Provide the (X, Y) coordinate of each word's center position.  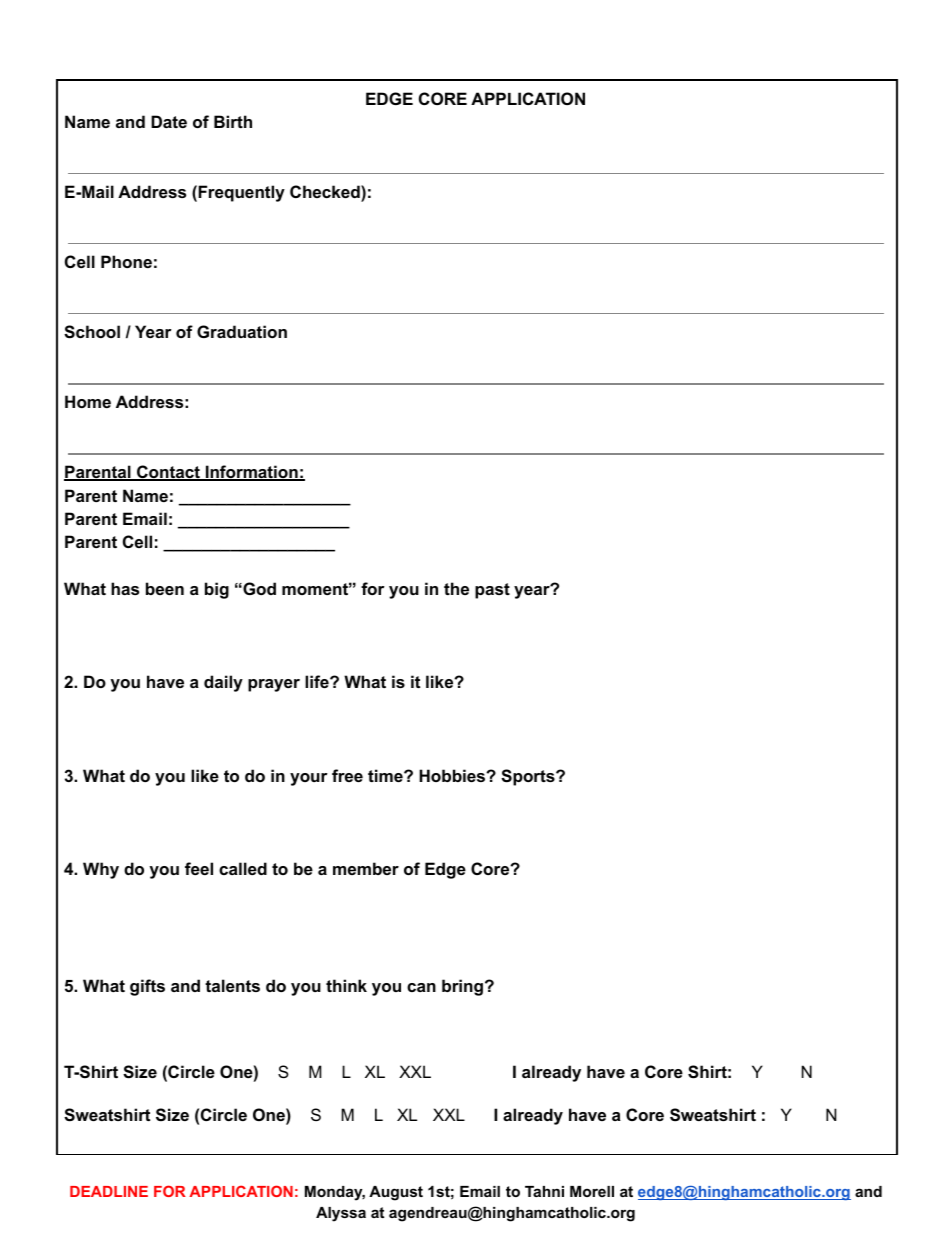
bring (462, 987)
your (309, 779)
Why (101, 870)
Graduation (242, 331)
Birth (233, 121)
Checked (326, 191)
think (346, 985)
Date (169, 121)
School (92, 332)
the (456, 588)
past (492, 591)
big (217, 590)
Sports (529, 777)
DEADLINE (109, 1191)
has (125, 588)
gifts (147, 987)
